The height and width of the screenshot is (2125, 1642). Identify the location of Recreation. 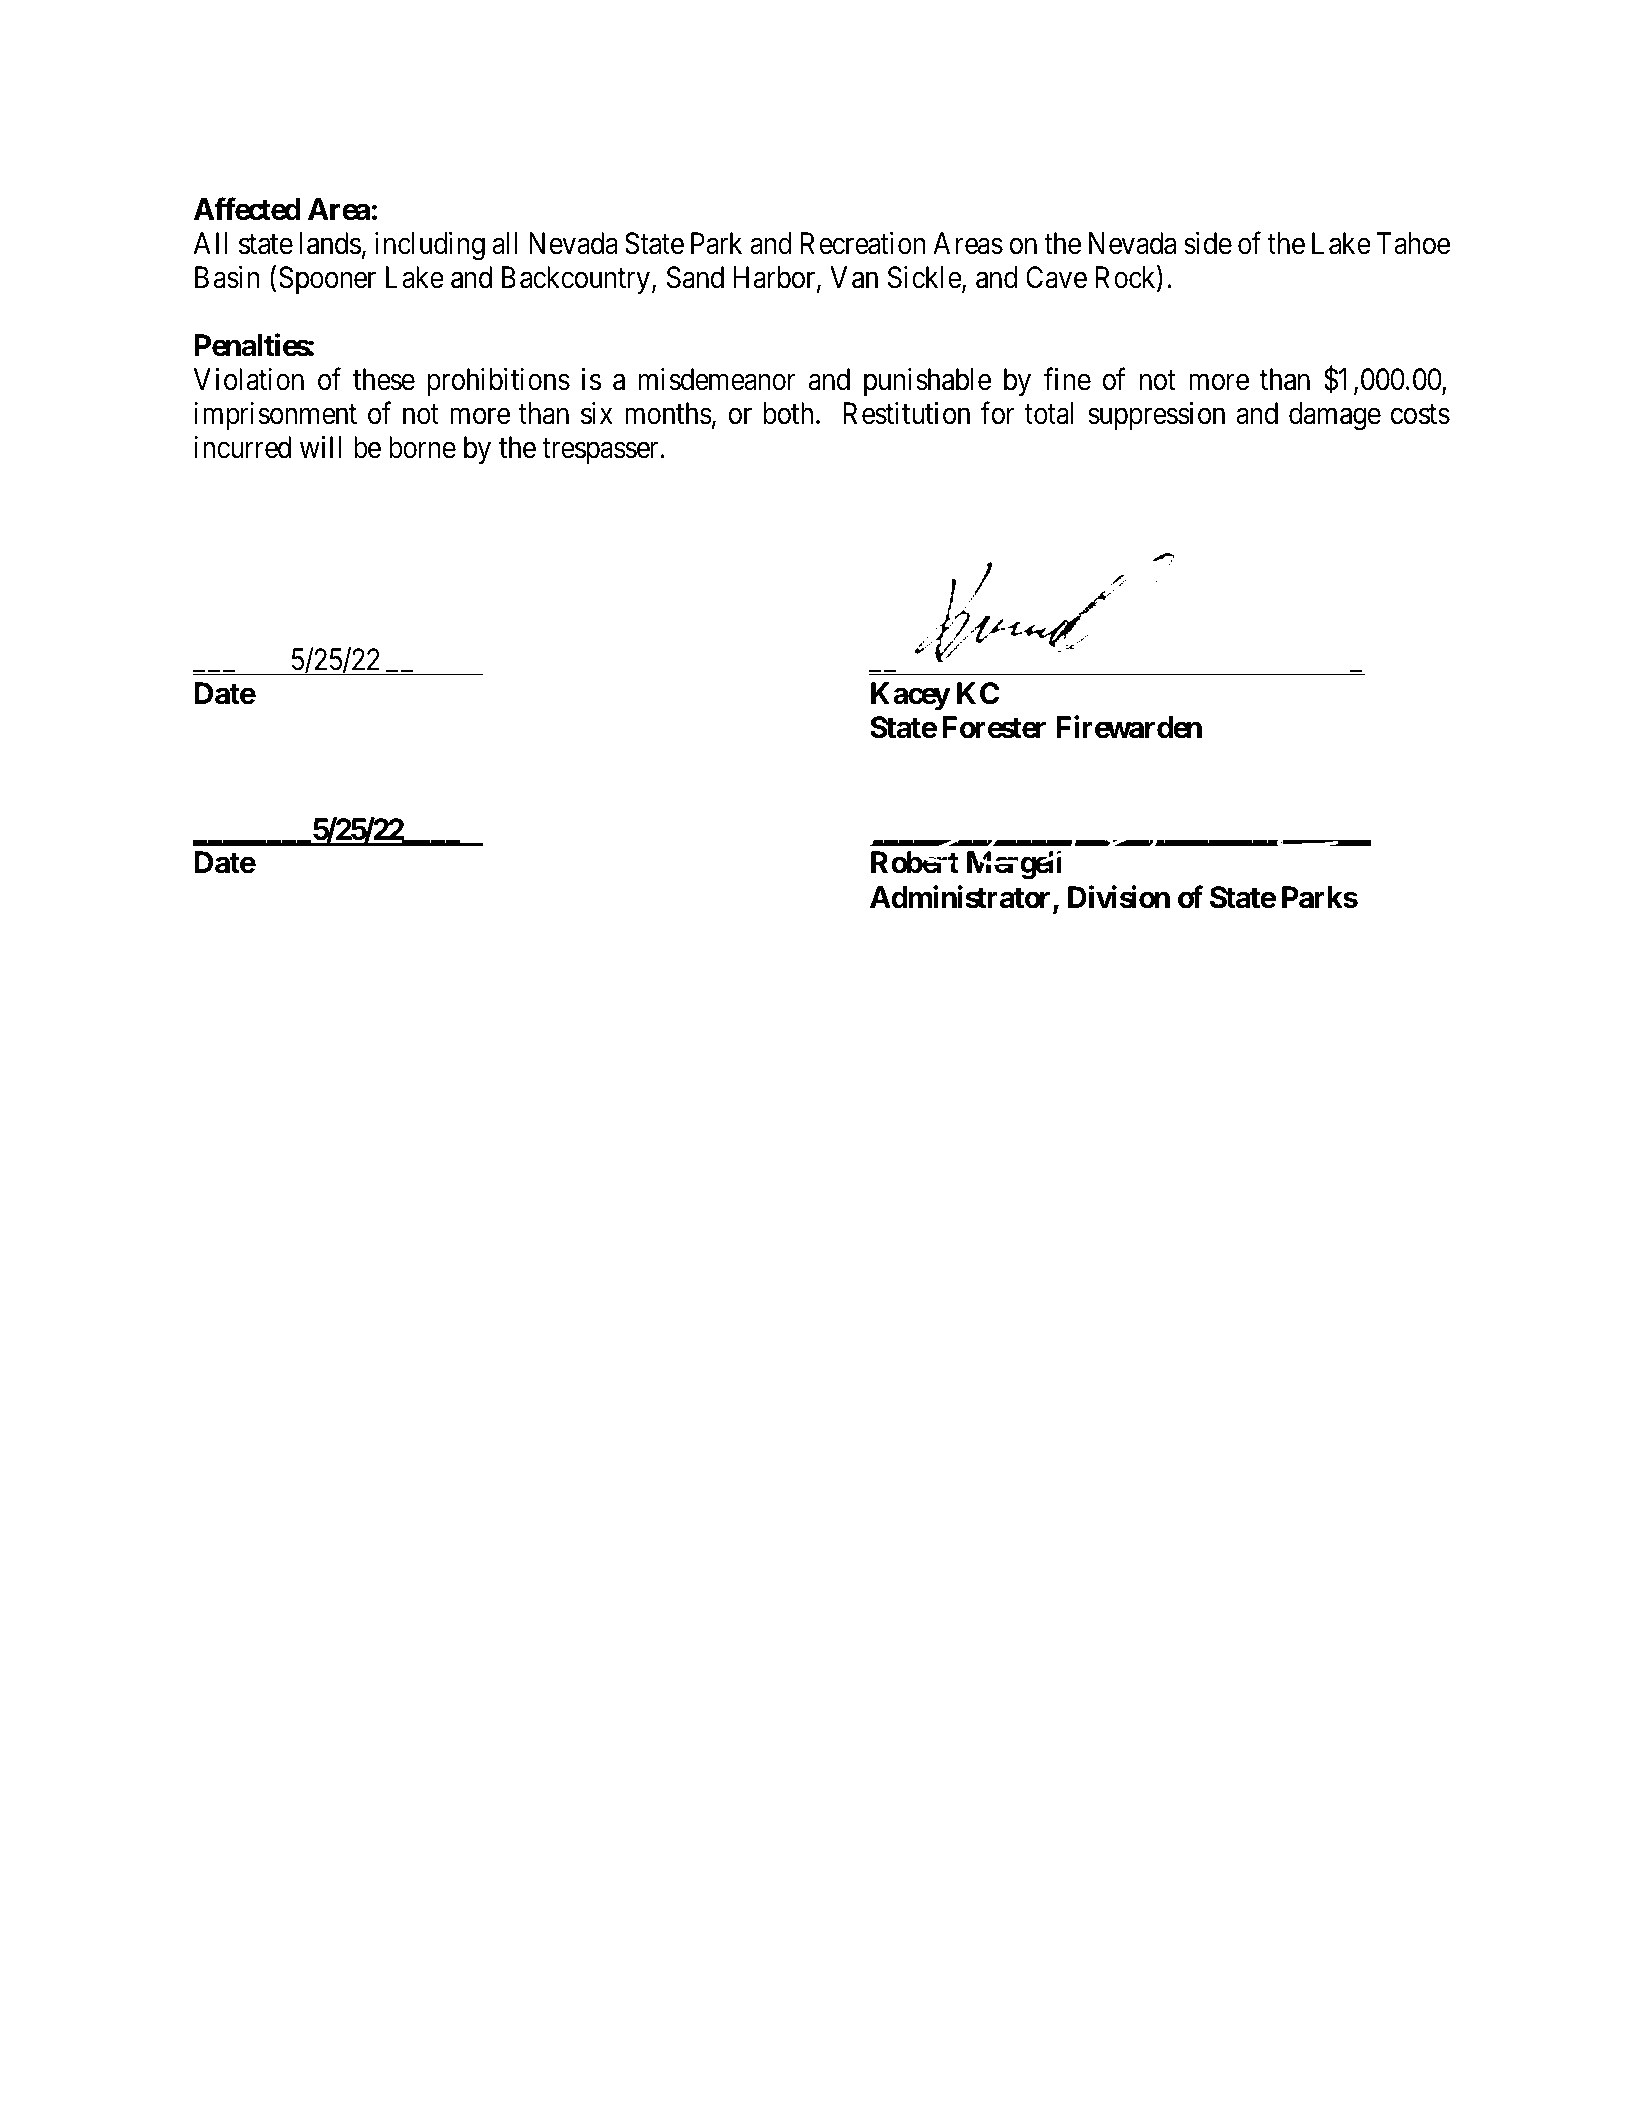
(863, 243).
